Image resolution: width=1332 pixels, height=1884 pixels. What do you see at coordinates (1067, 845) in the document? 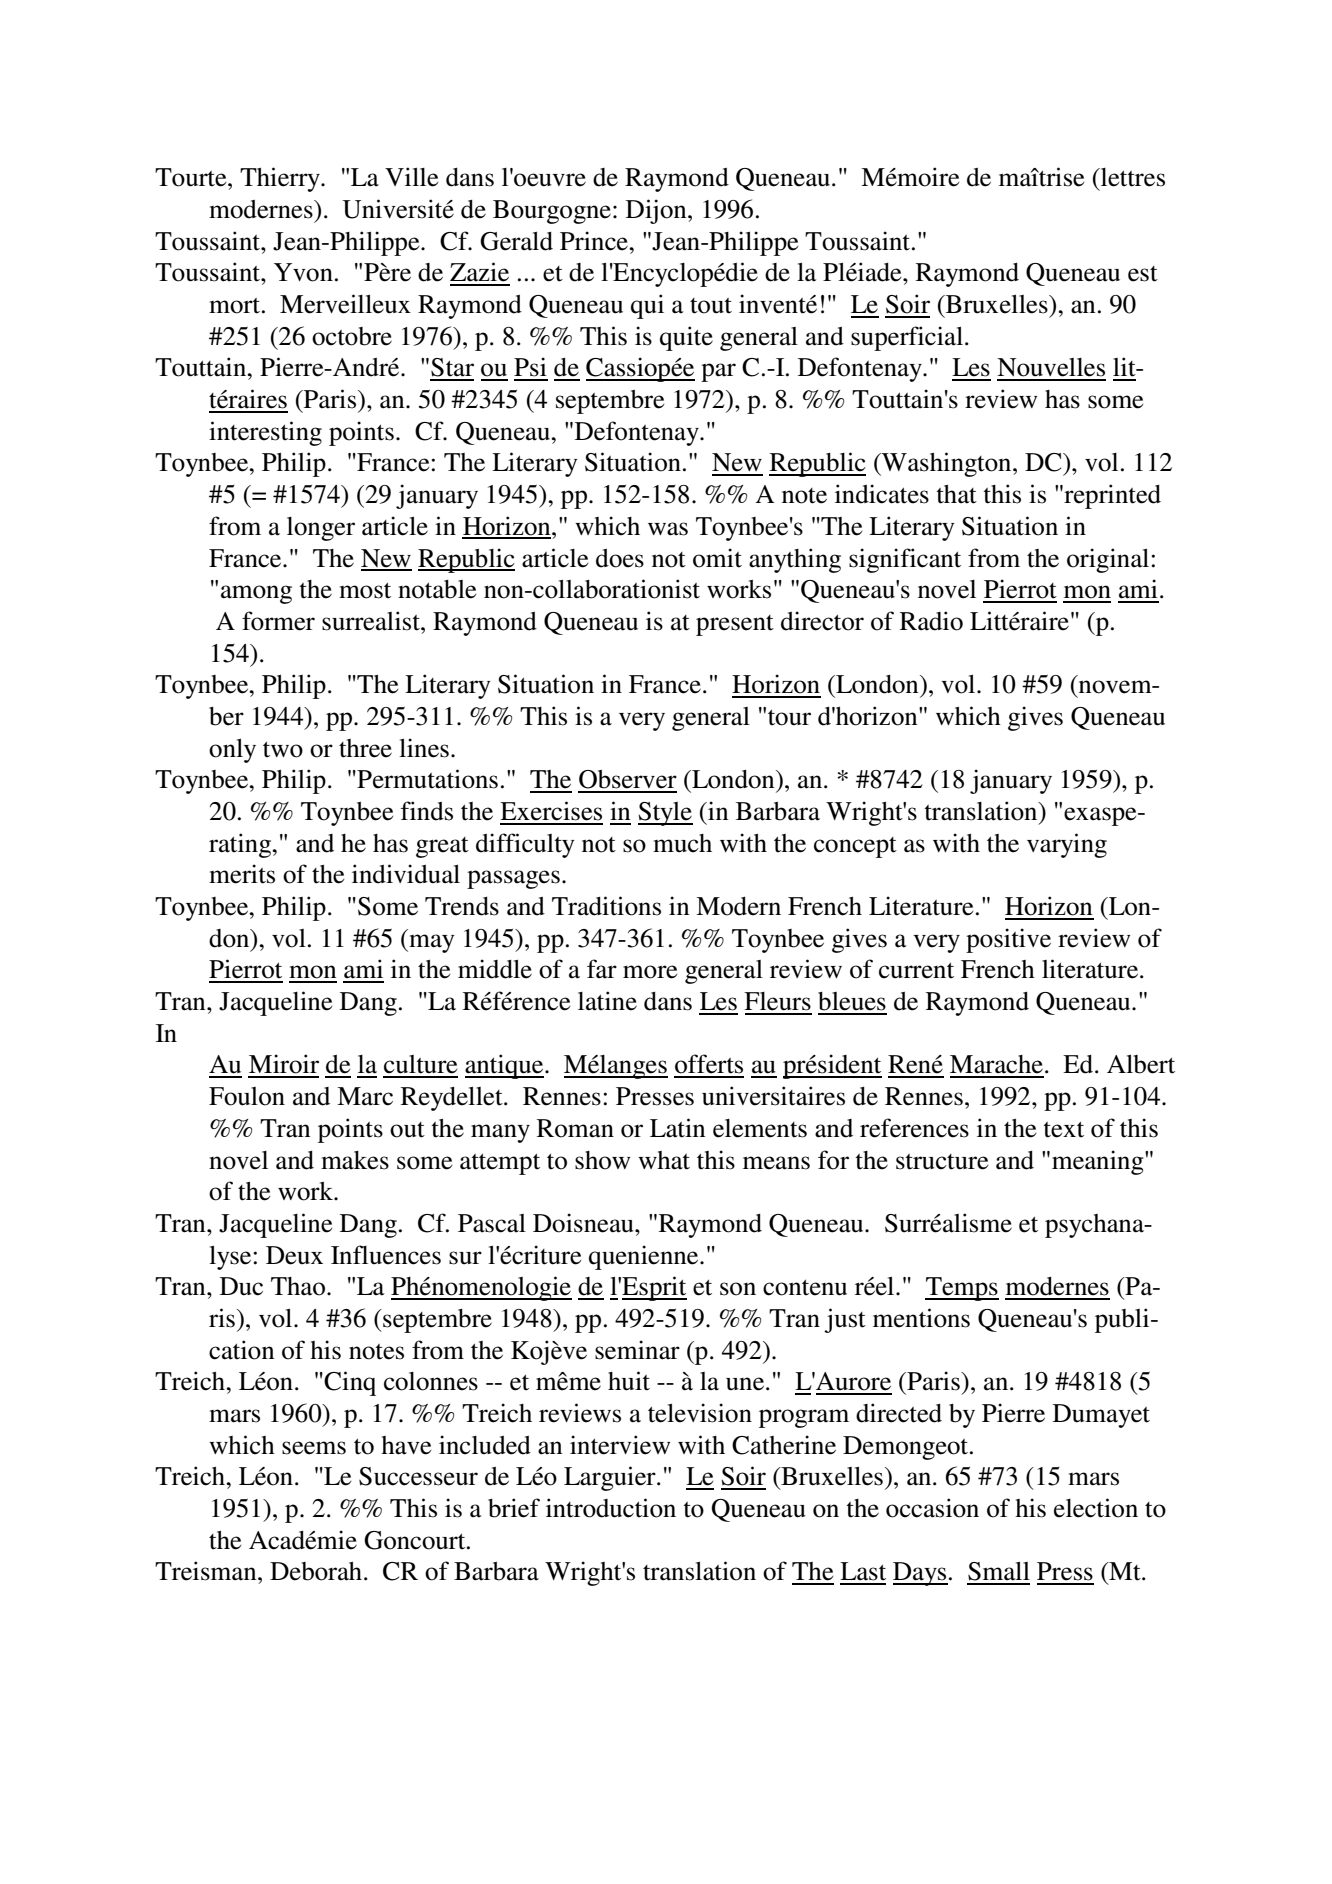
I see `varying` at bounding box center [1067, 845].
